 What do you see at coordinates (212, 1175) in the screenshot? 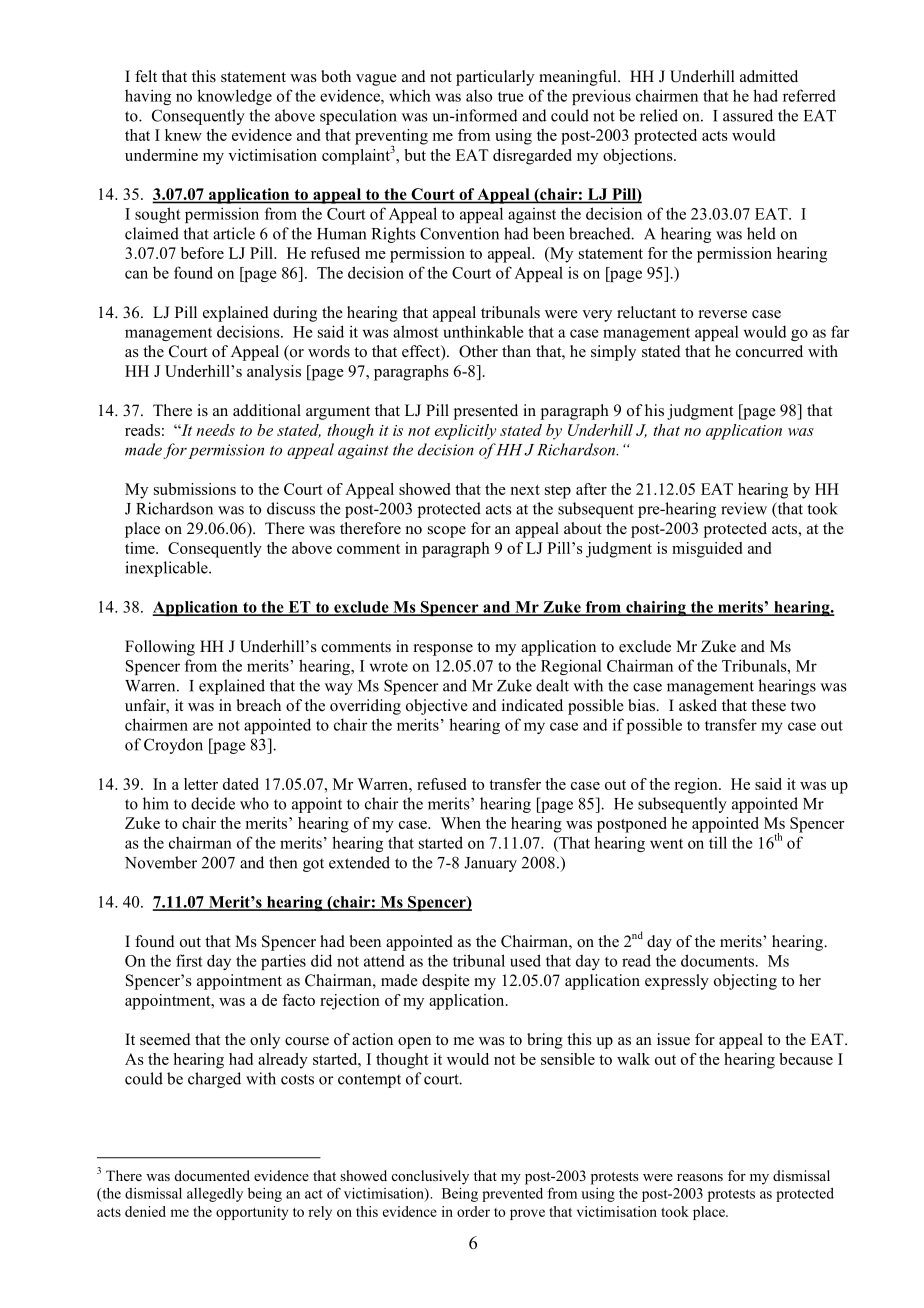
I see `documented` at bounding box center [212, 1175].
